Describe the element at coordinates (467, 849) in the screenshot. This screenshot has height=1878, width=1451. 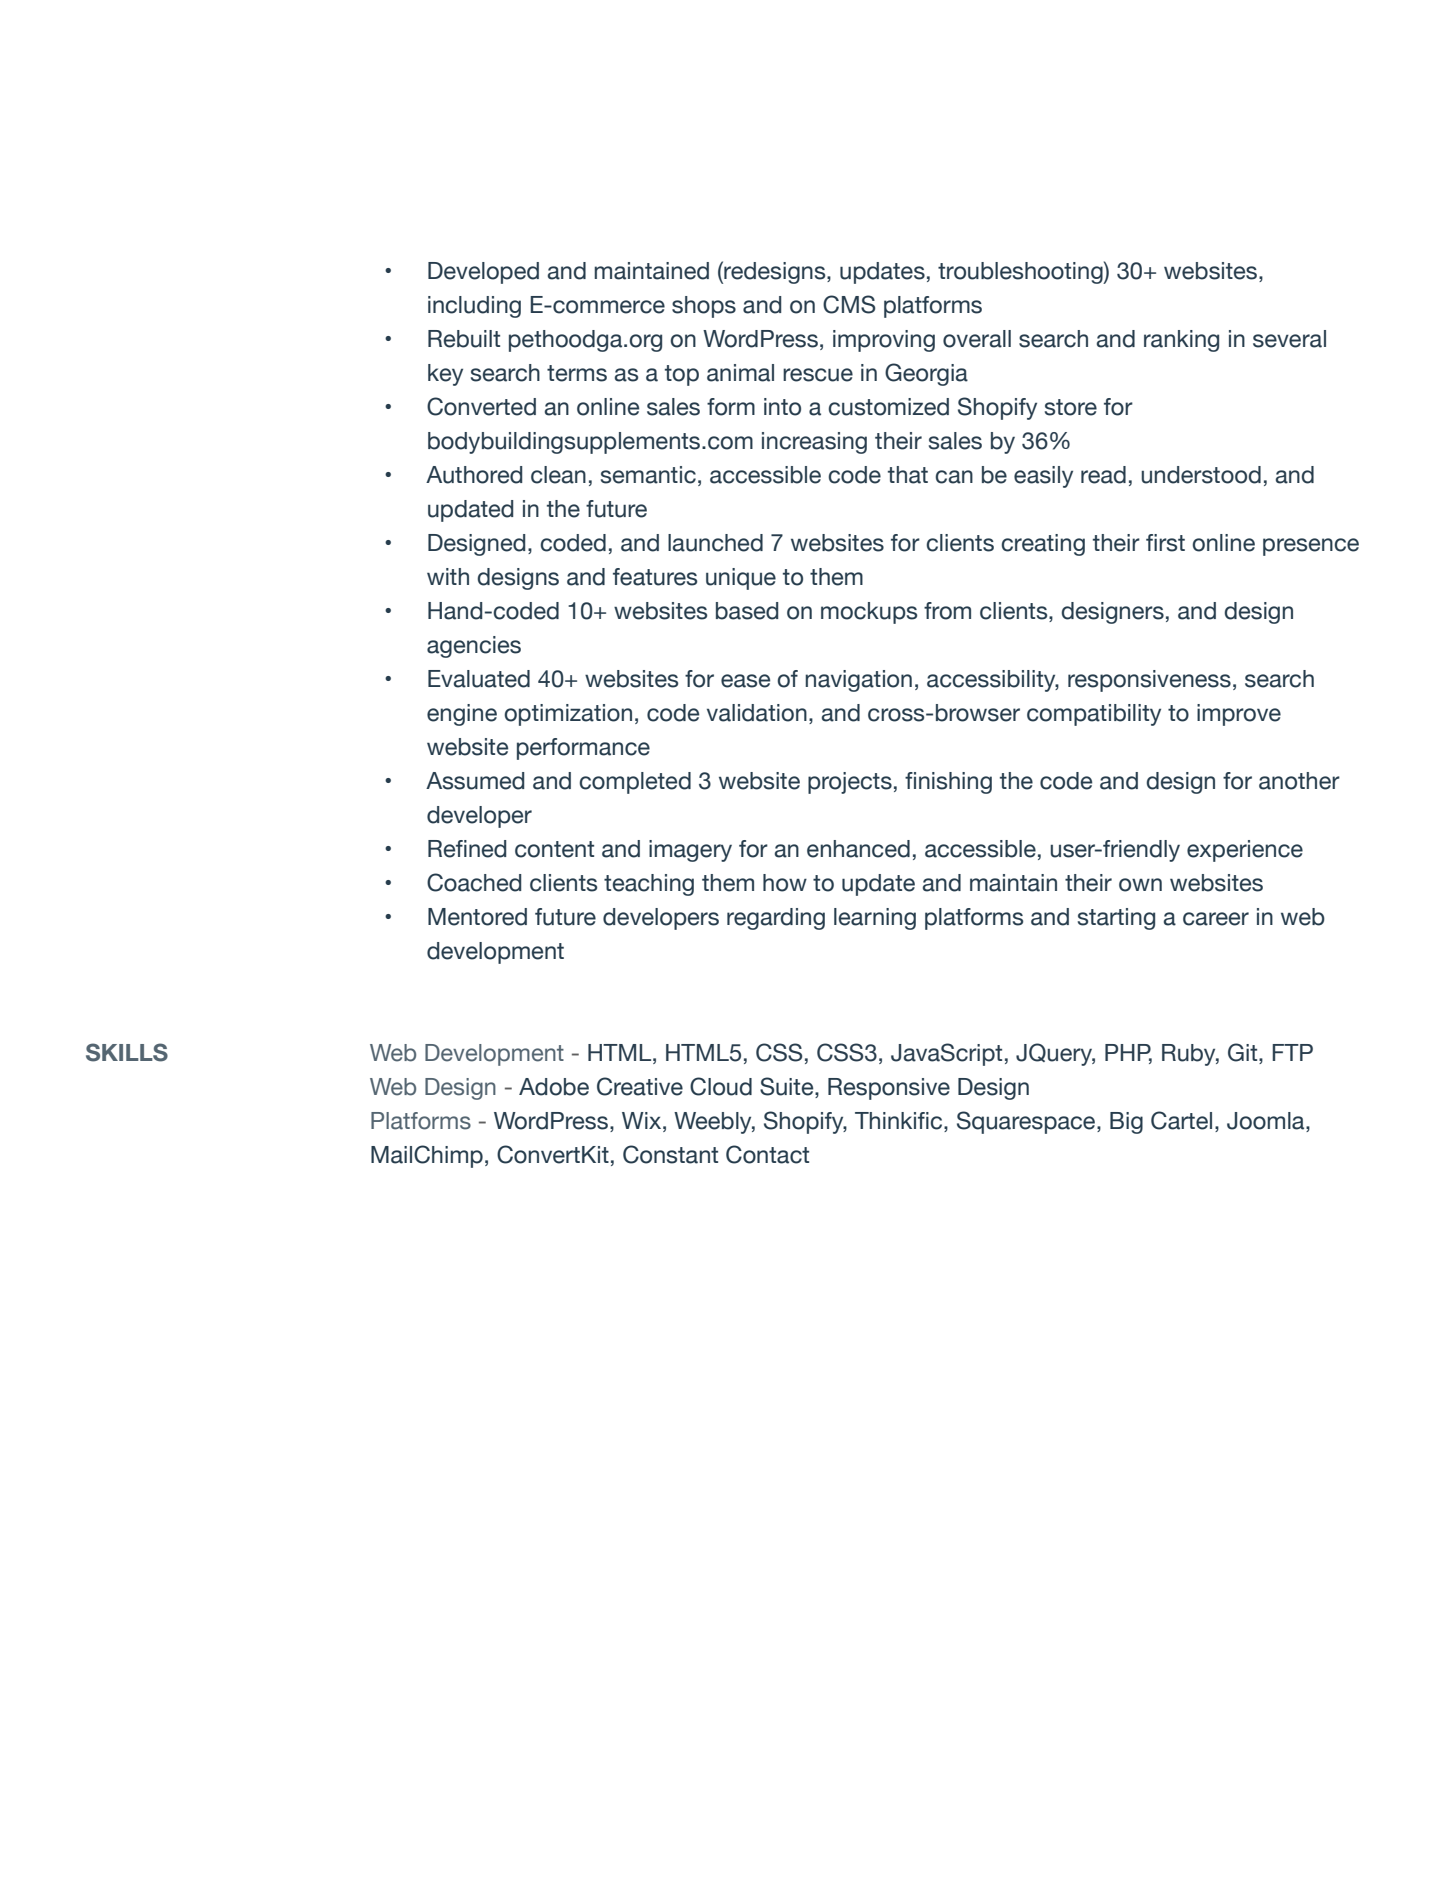
I see `Refined` at that location.
